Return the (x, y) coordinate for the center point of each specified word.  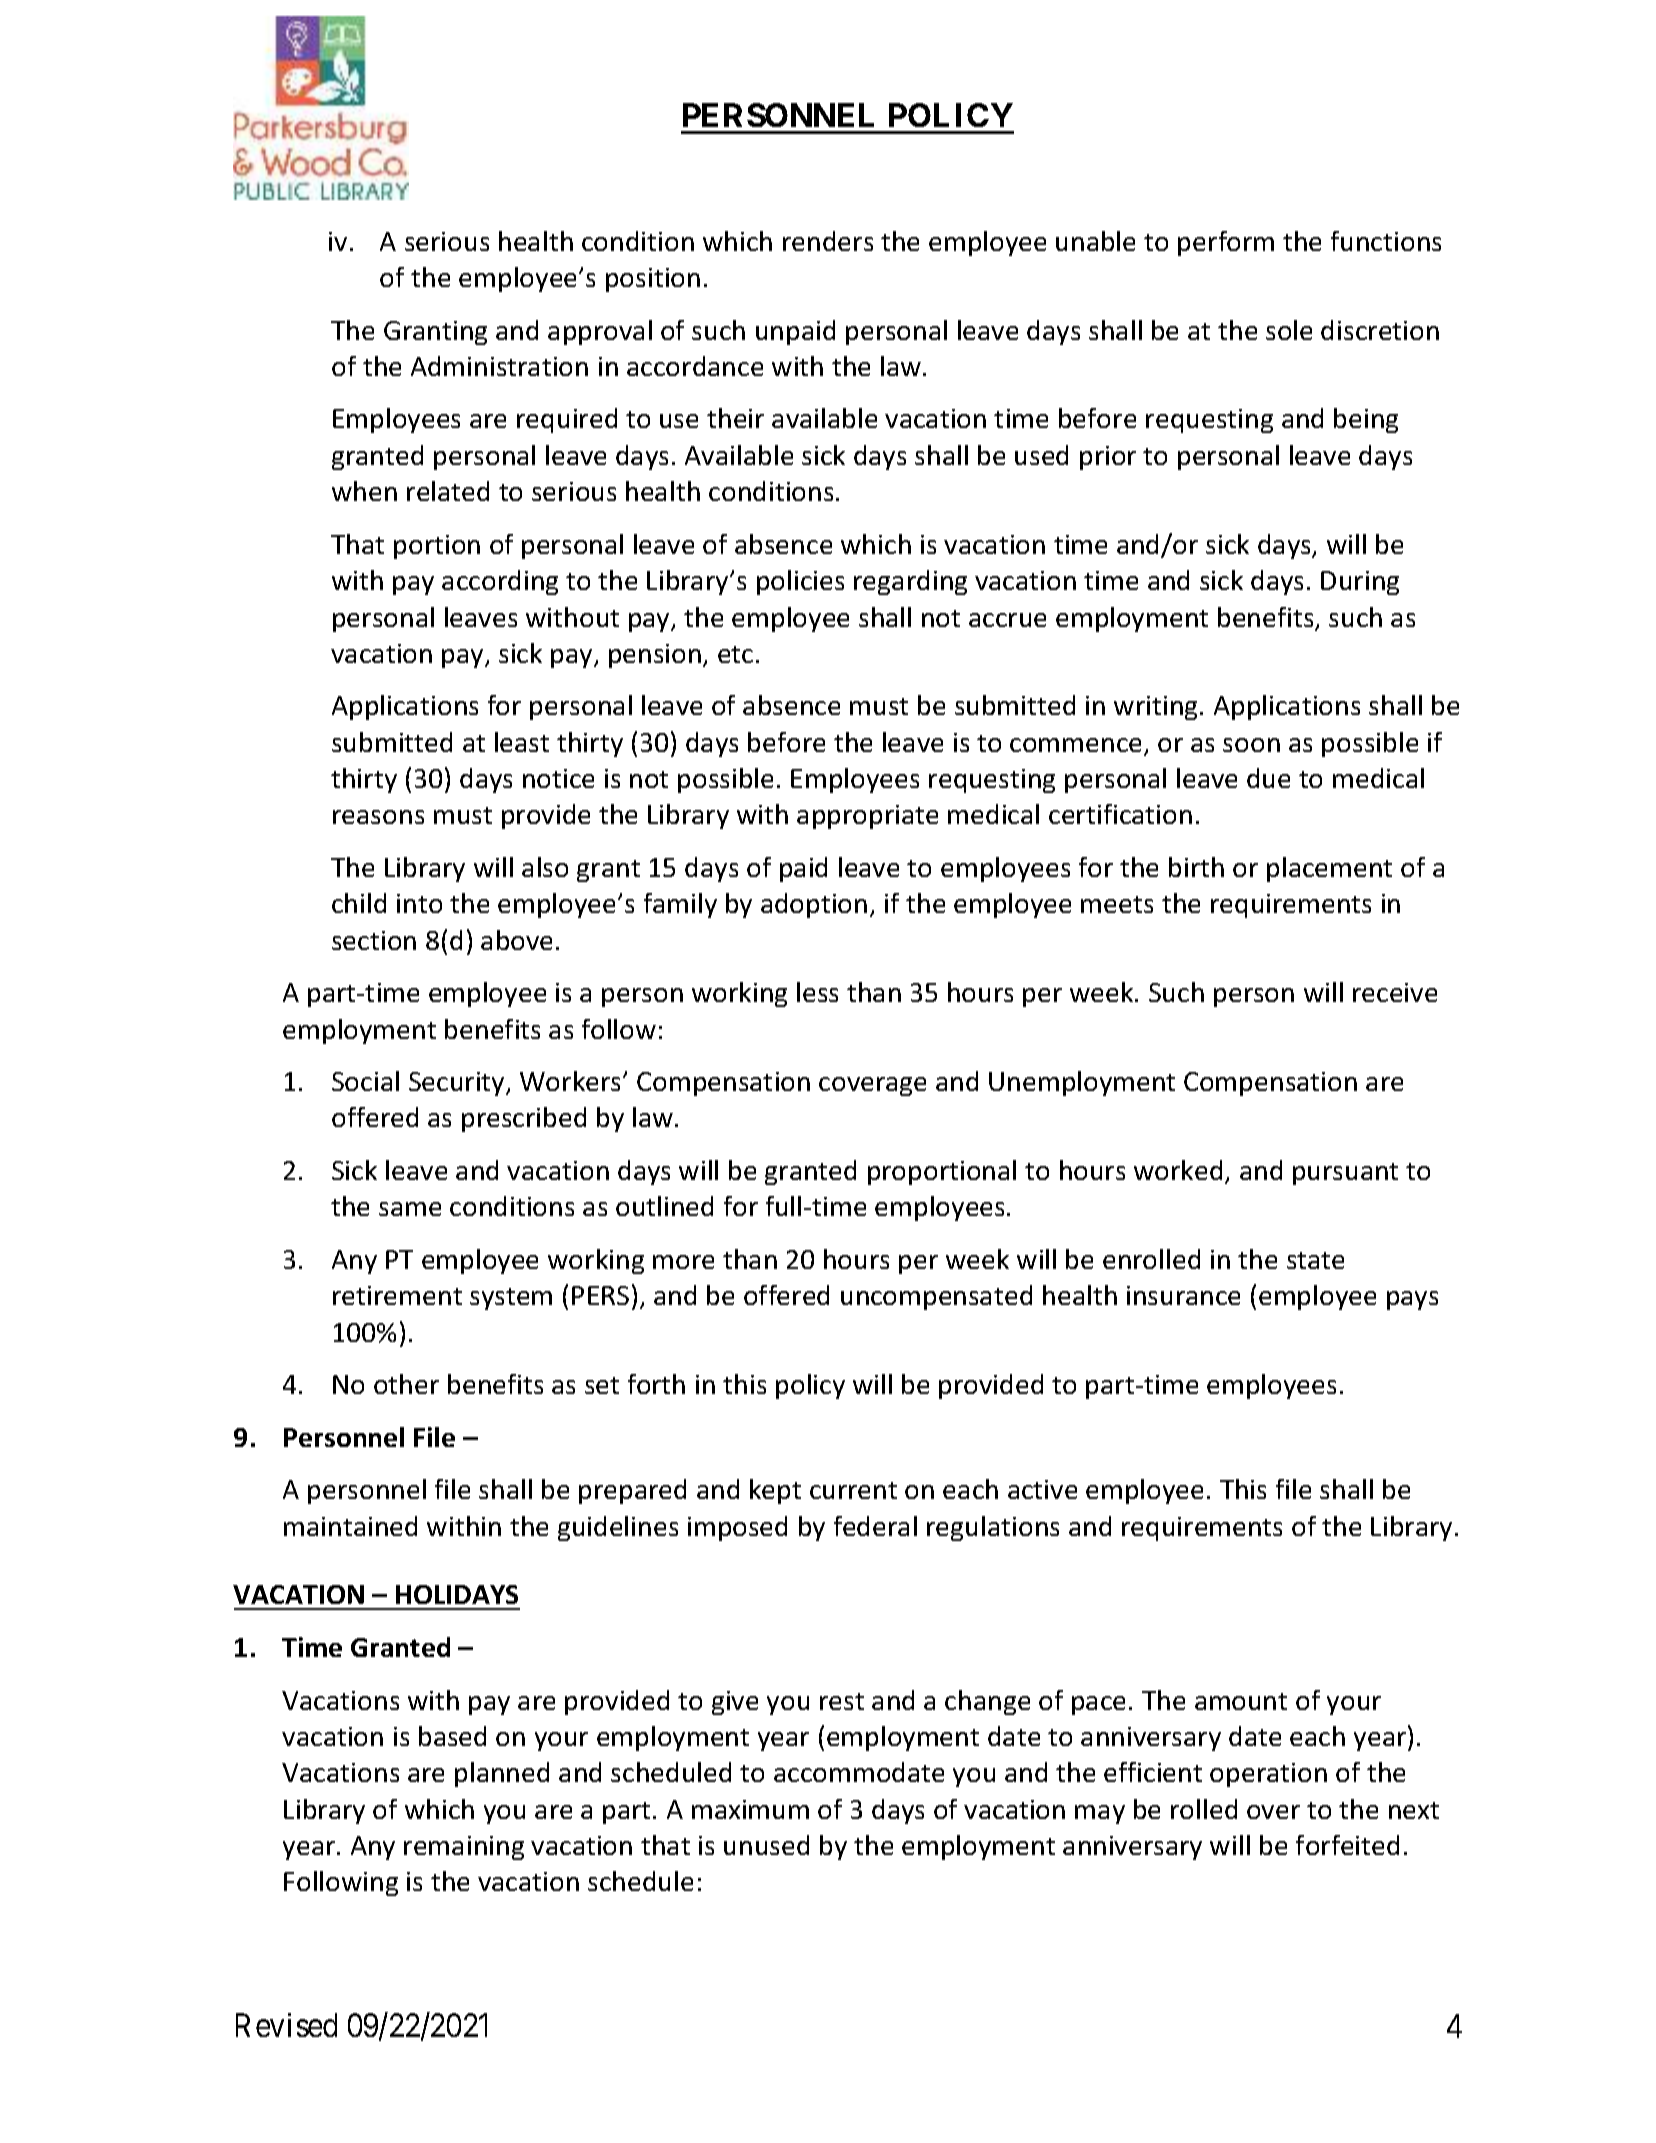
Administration (499, 366)
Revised (286, 2025)
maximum (750, 1809)
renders (828, 241)
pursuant (1345, 1174)
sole (1289, 330)
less (817, 992)
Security (458, 1084)
